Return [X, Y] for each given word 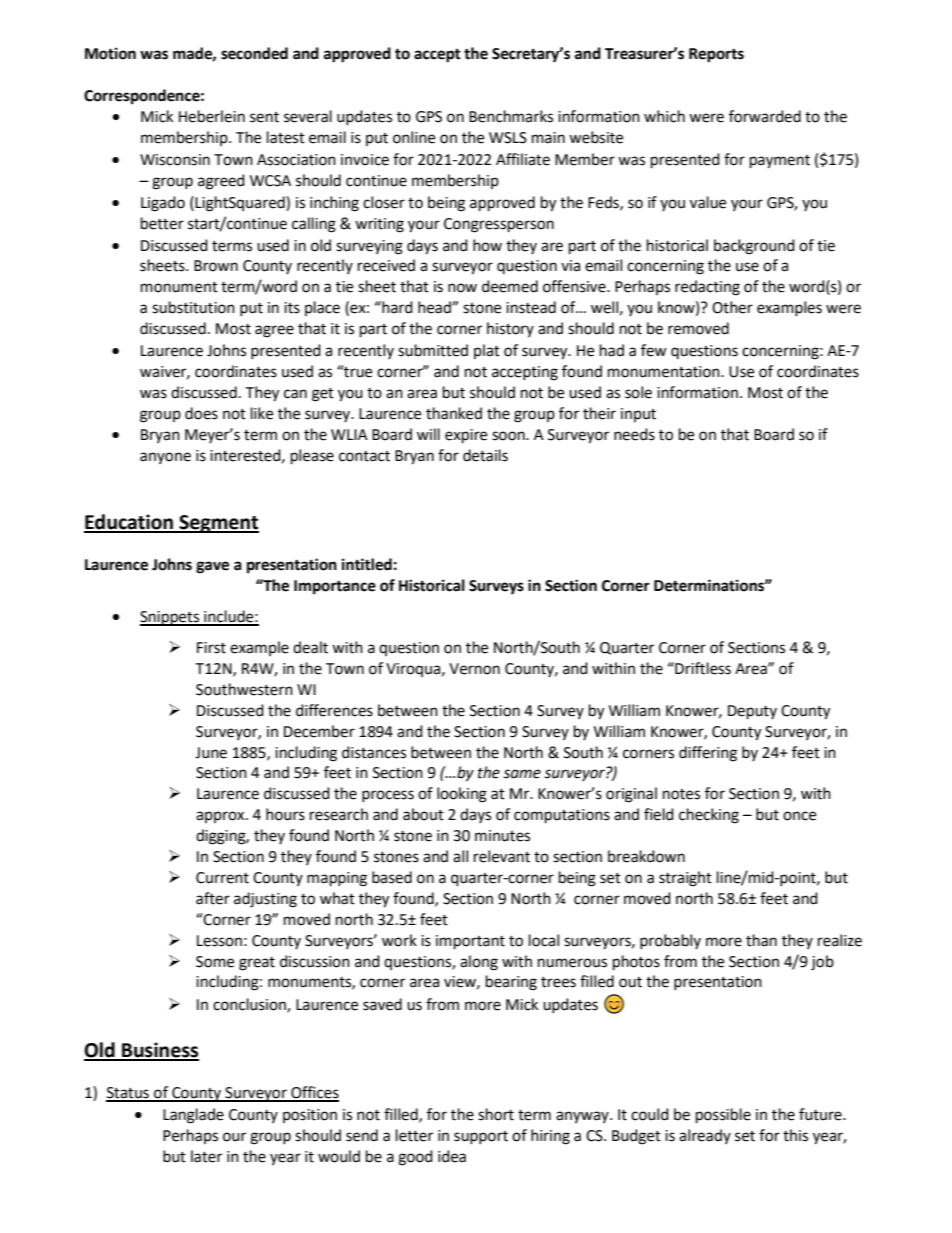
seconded [254, 53]
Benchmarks [511, 116]
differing [708, 754]
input [638, 415]
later [206, 1156]
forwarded [765, 116]
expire [466, 436]
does [201, 413]
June [211, 753]
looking [462, 795]
